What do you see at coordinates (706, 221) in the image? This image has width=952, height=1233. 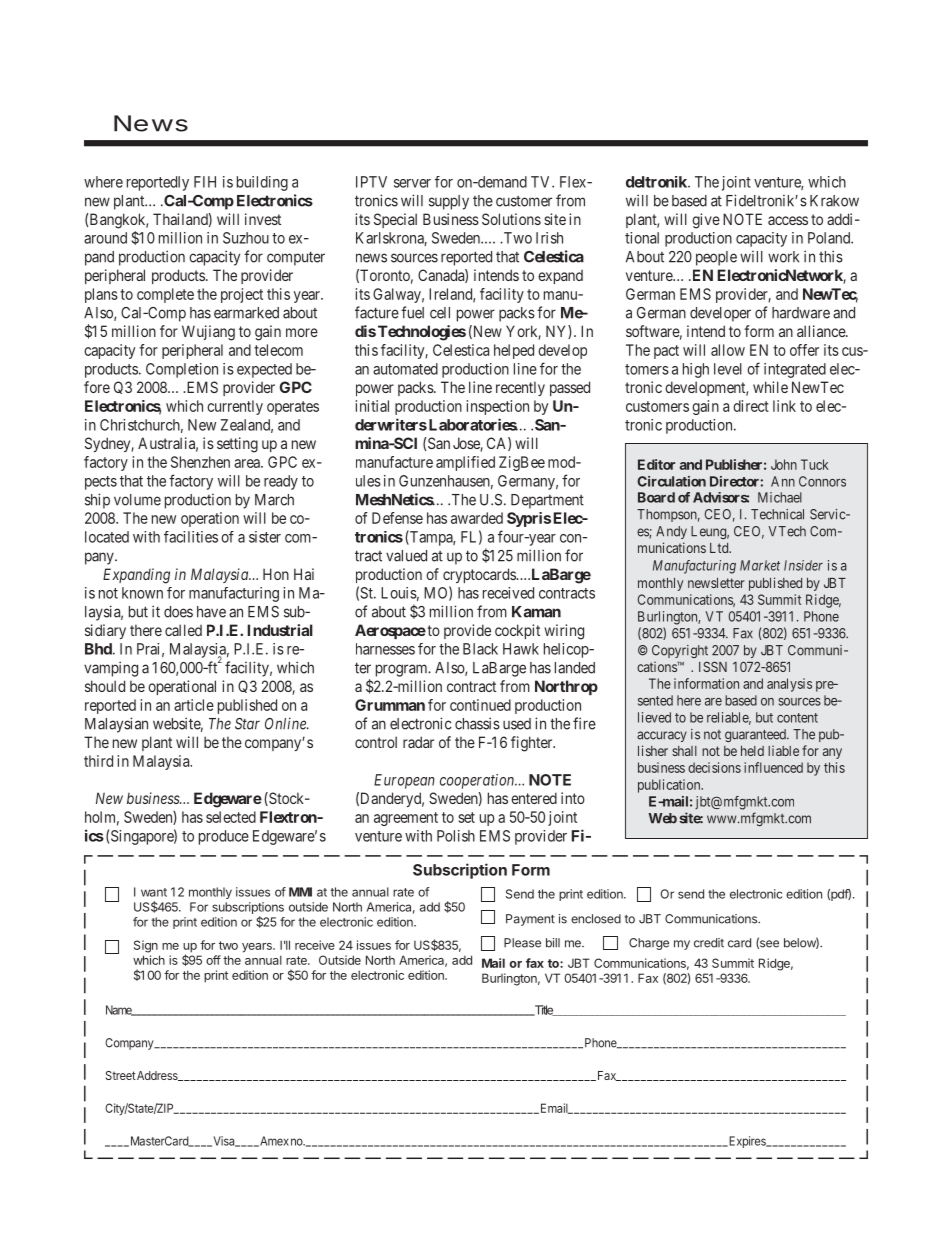 I see `give` at bounding box center [706, 221].
